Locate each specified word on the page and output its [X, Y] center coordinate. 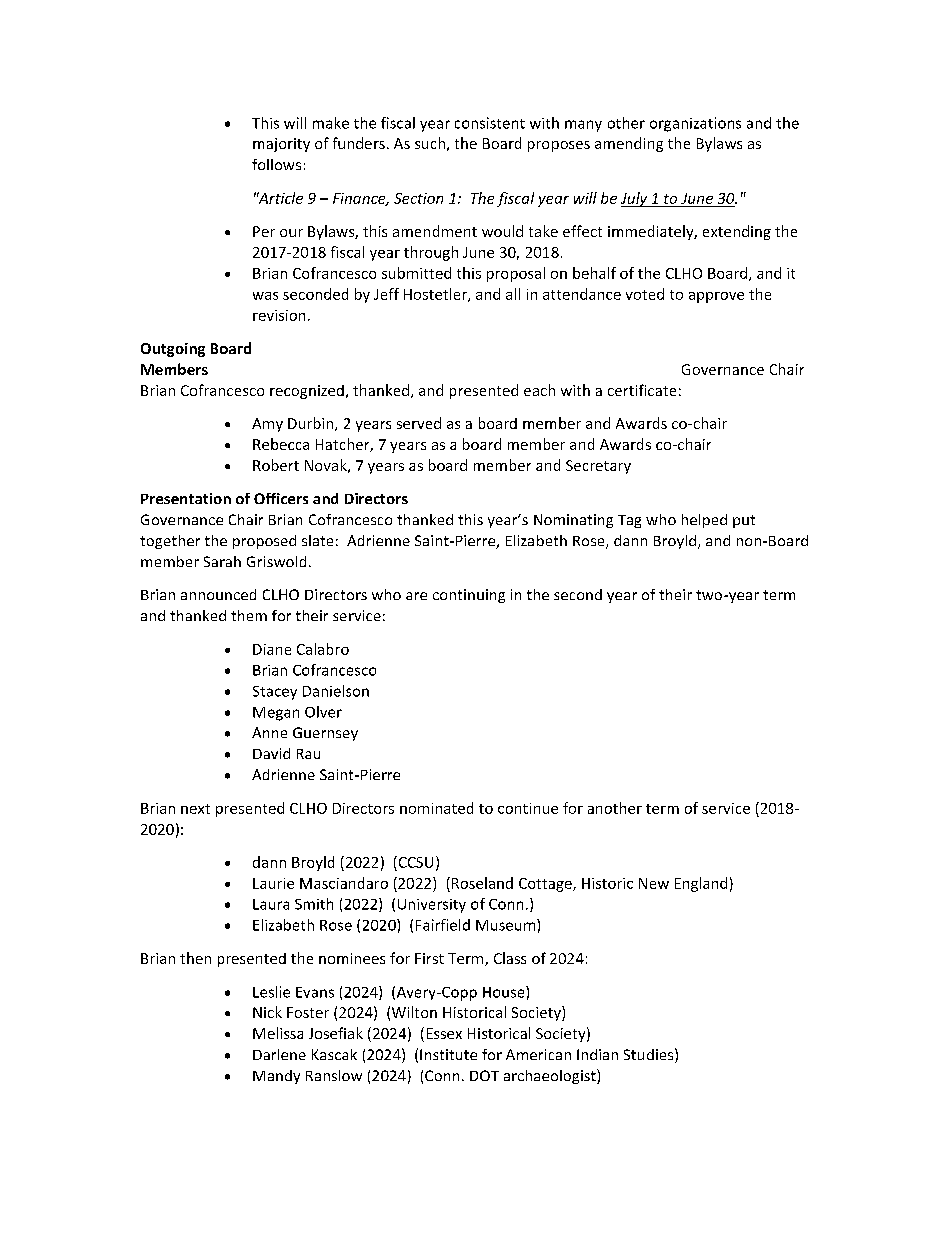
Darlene [279, 1054]
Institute [448, 1054]
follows [276, 164]
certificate [642, 390]
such [430, 143]
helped [704, 521]
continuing [469, 596]
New [654, 883]
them [249, 615]
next [195, 809]
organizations [695, 124]
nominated [436, 808]
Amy [267, 425]
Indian [597, 1054]
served [419, 423]
